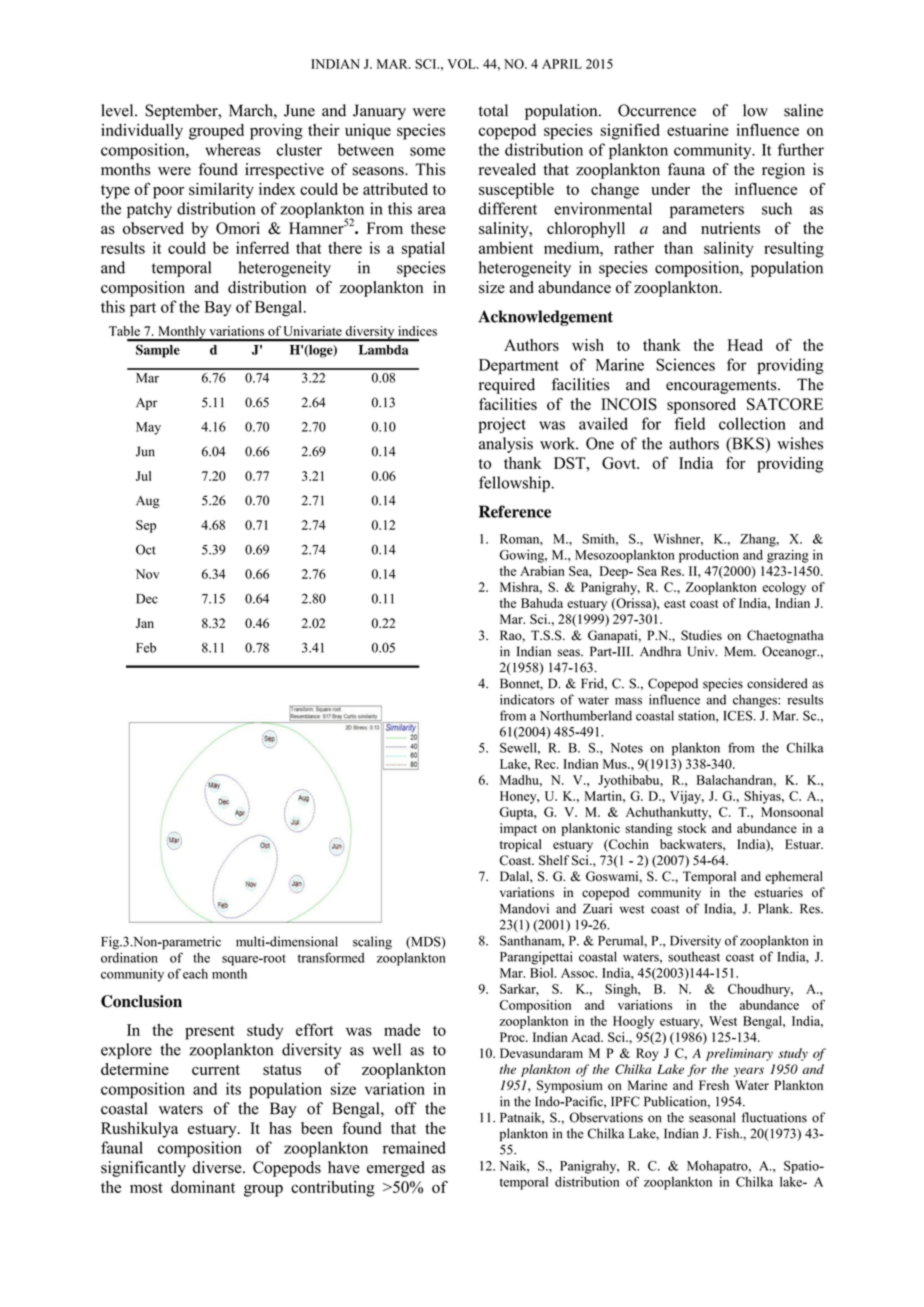 The image size is (924, 1307). Describe the element at coordinates (414, 1147) in the document. I see `remained` at that location.
